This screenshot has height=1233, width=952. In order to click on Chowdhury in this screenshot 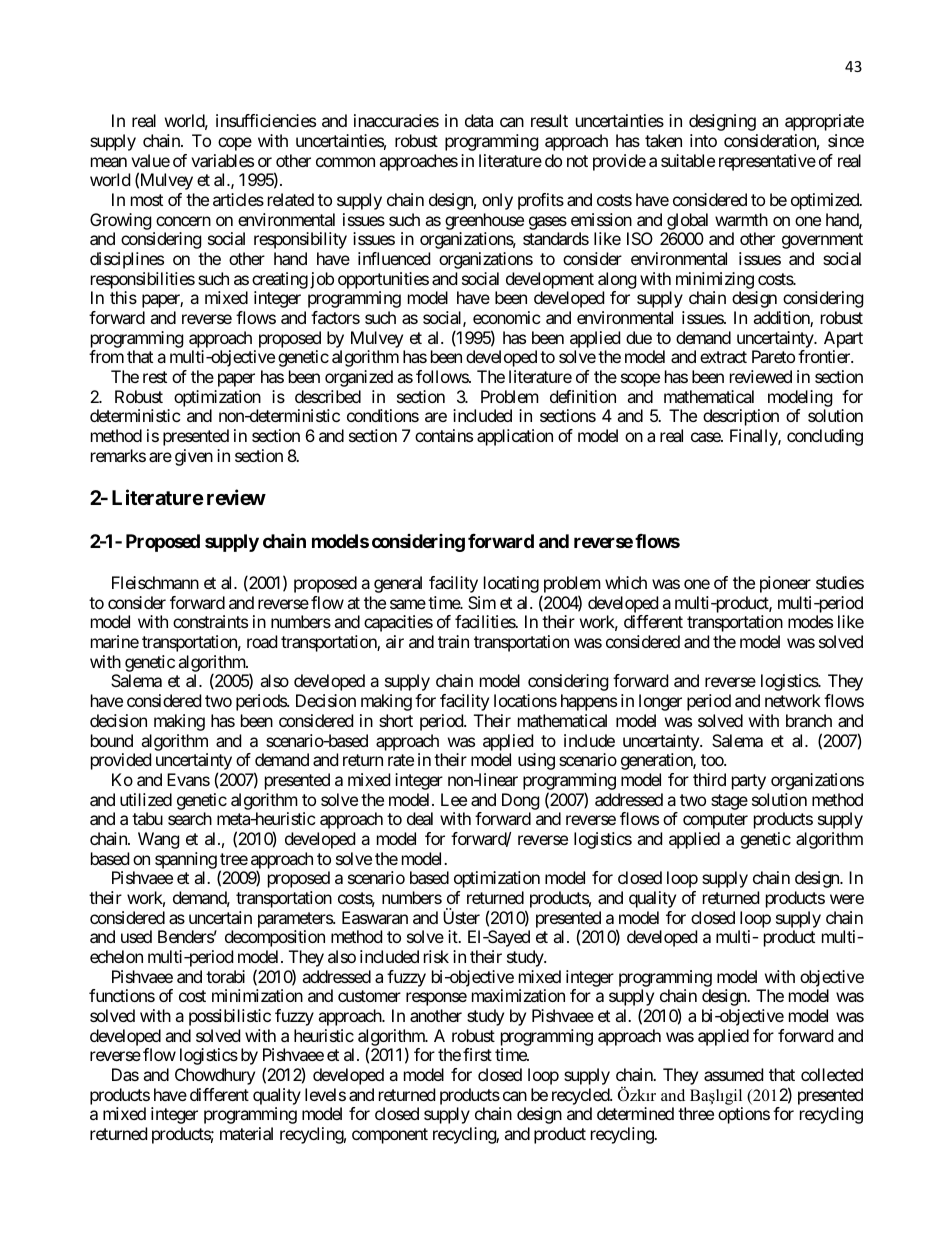, I will do `click(215, 1076)`.
